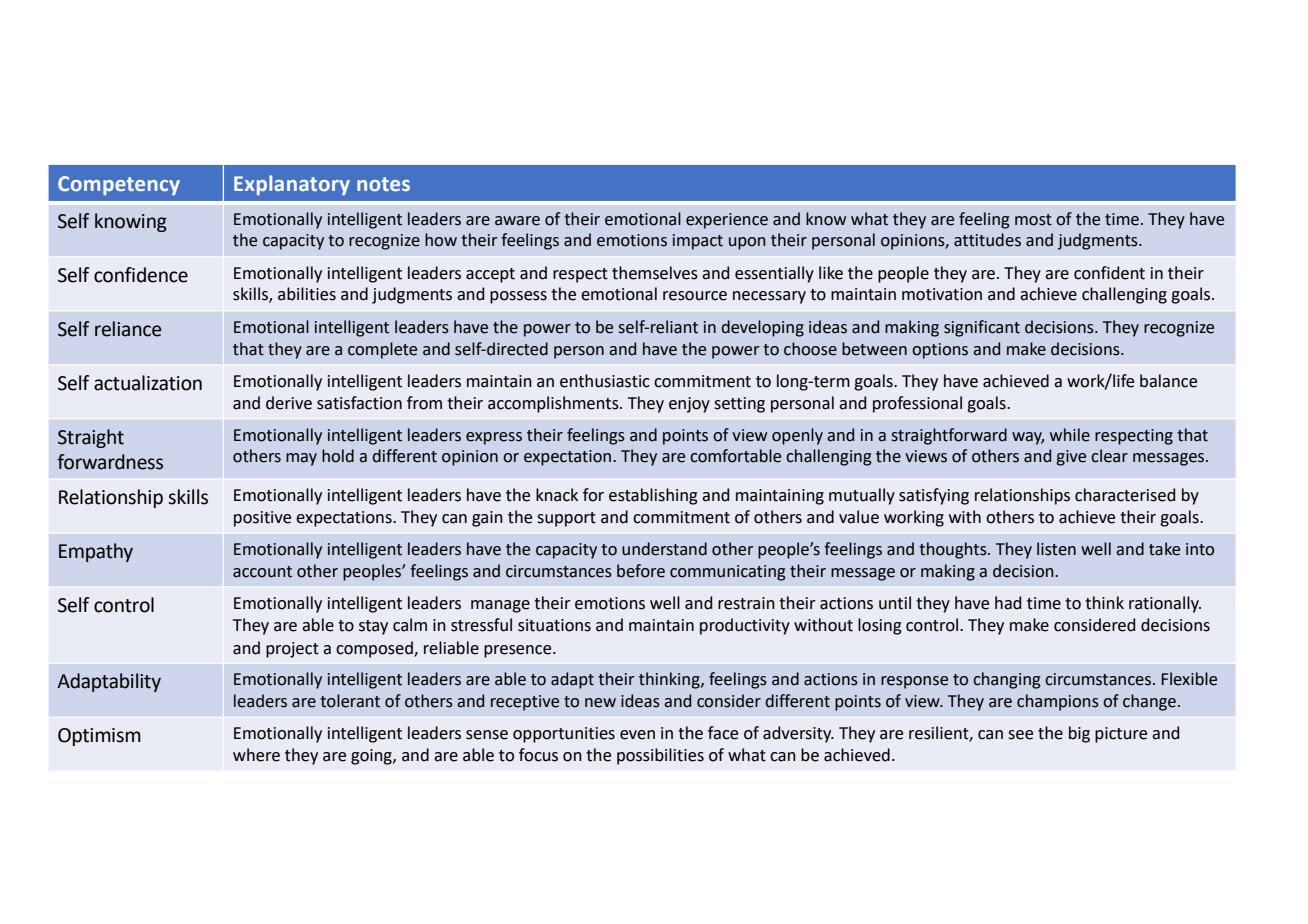  What do you see at coordinates (301, 459) in the screenshot?
I see `may` at bounding box center [301, 459].
